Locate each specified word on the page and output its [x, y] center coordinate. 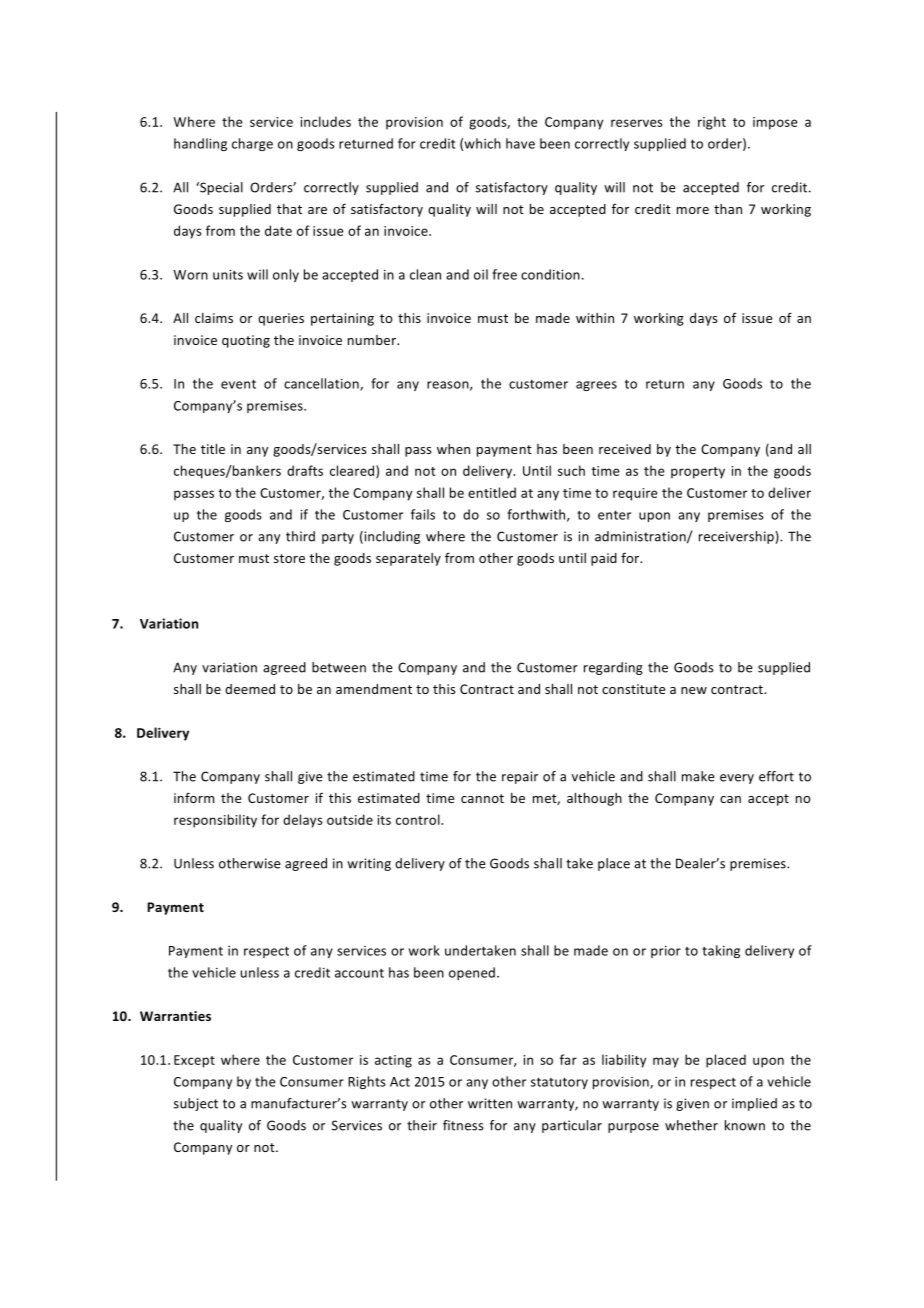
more [693, 210]
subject [196, 1104]
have [520, 143]
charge [252, 144]
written [490, 1103]
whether [691, 1125]
